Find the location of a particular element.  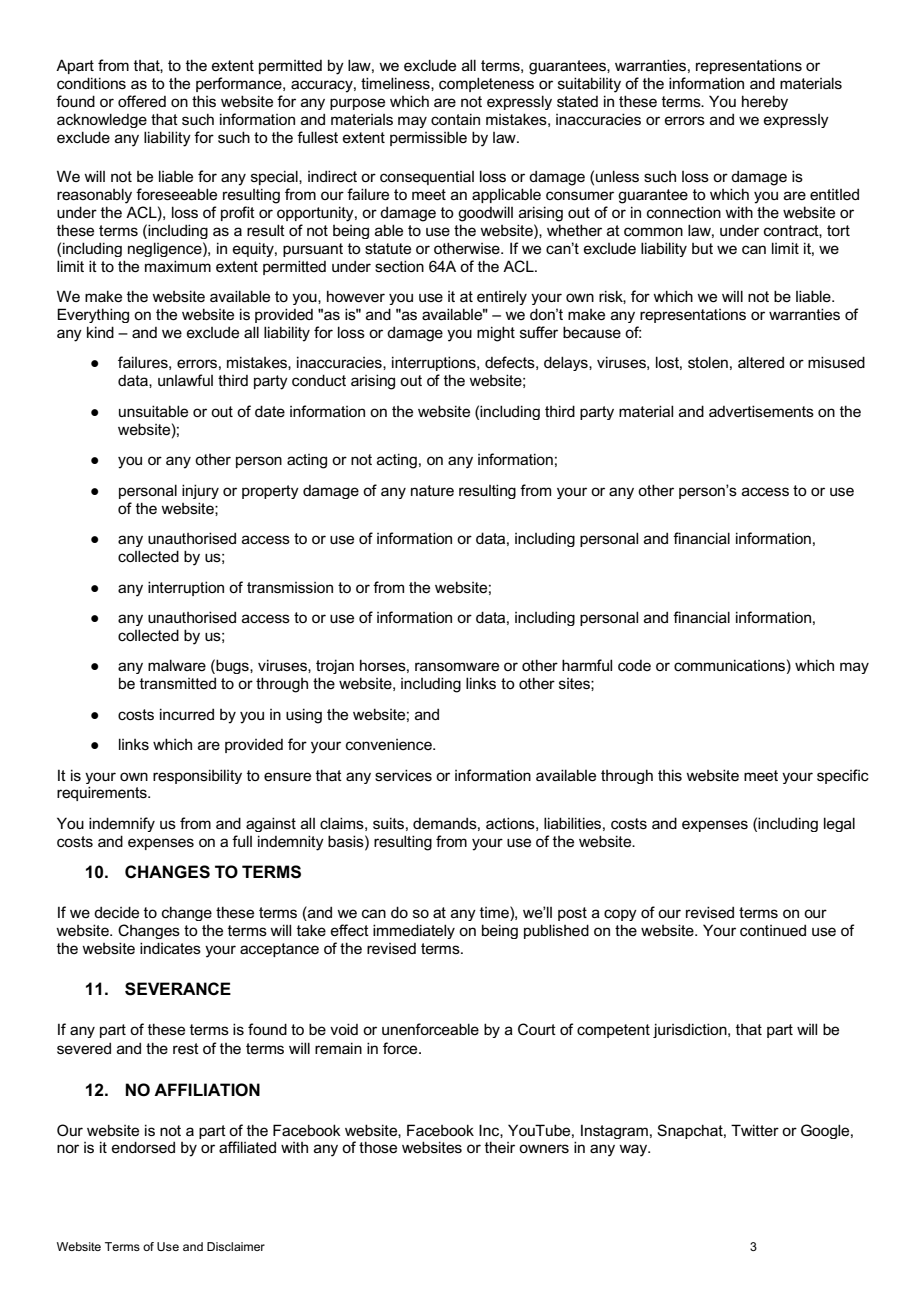

their is located at coordinates (500, 1147).
